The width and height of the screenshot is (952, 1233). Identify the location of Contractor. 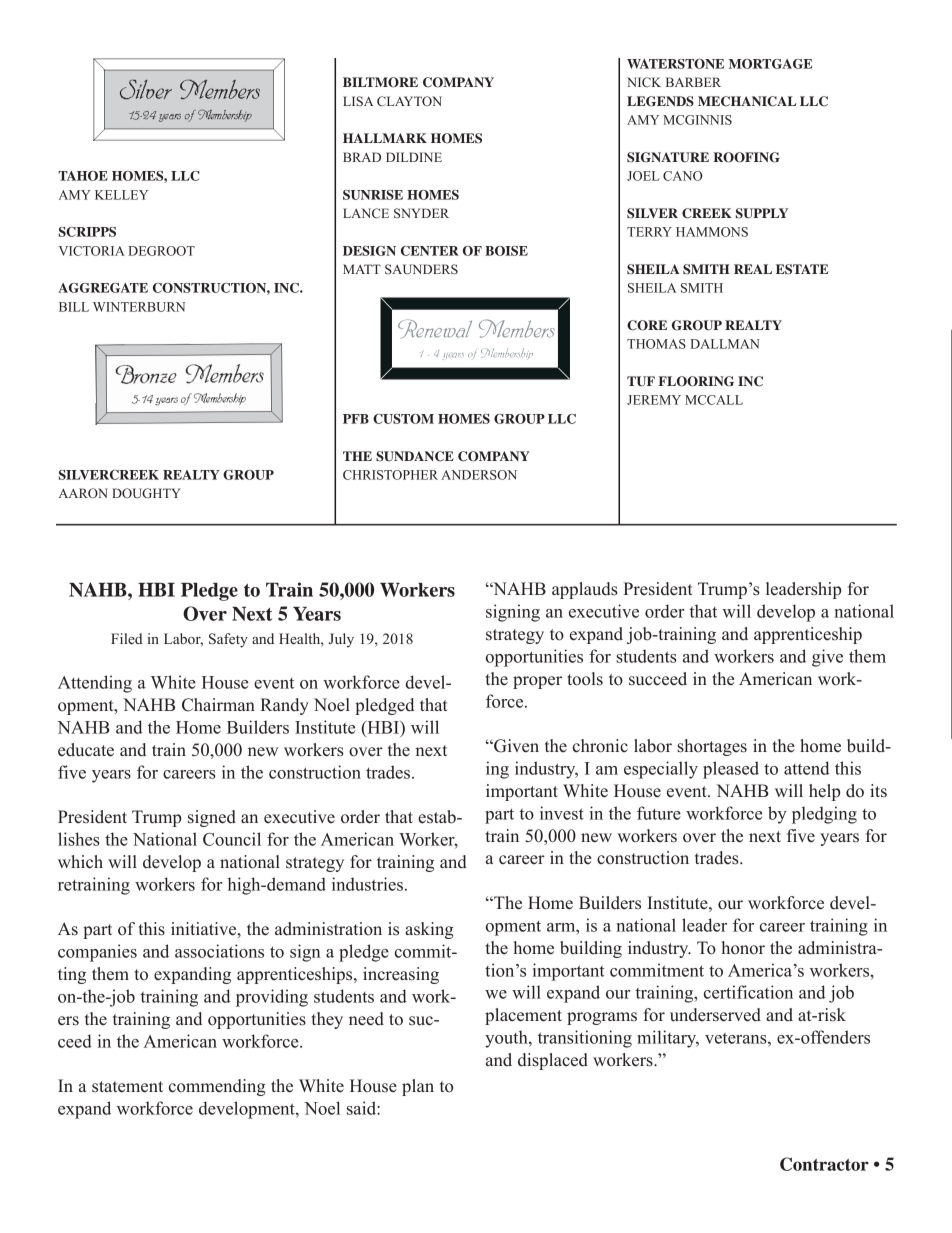
(824, 1164).
